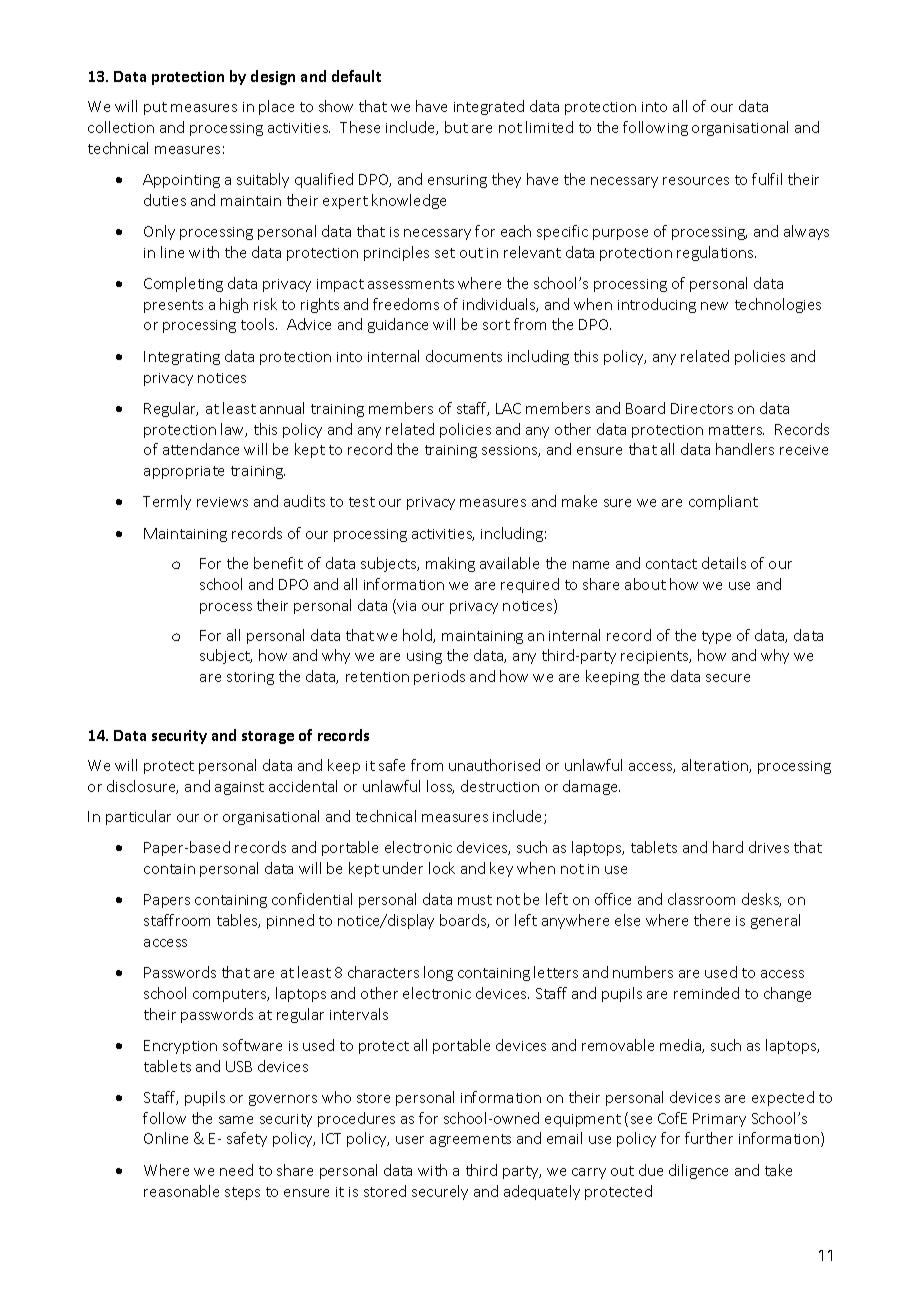  I want to click on place, so click(276, 107).
